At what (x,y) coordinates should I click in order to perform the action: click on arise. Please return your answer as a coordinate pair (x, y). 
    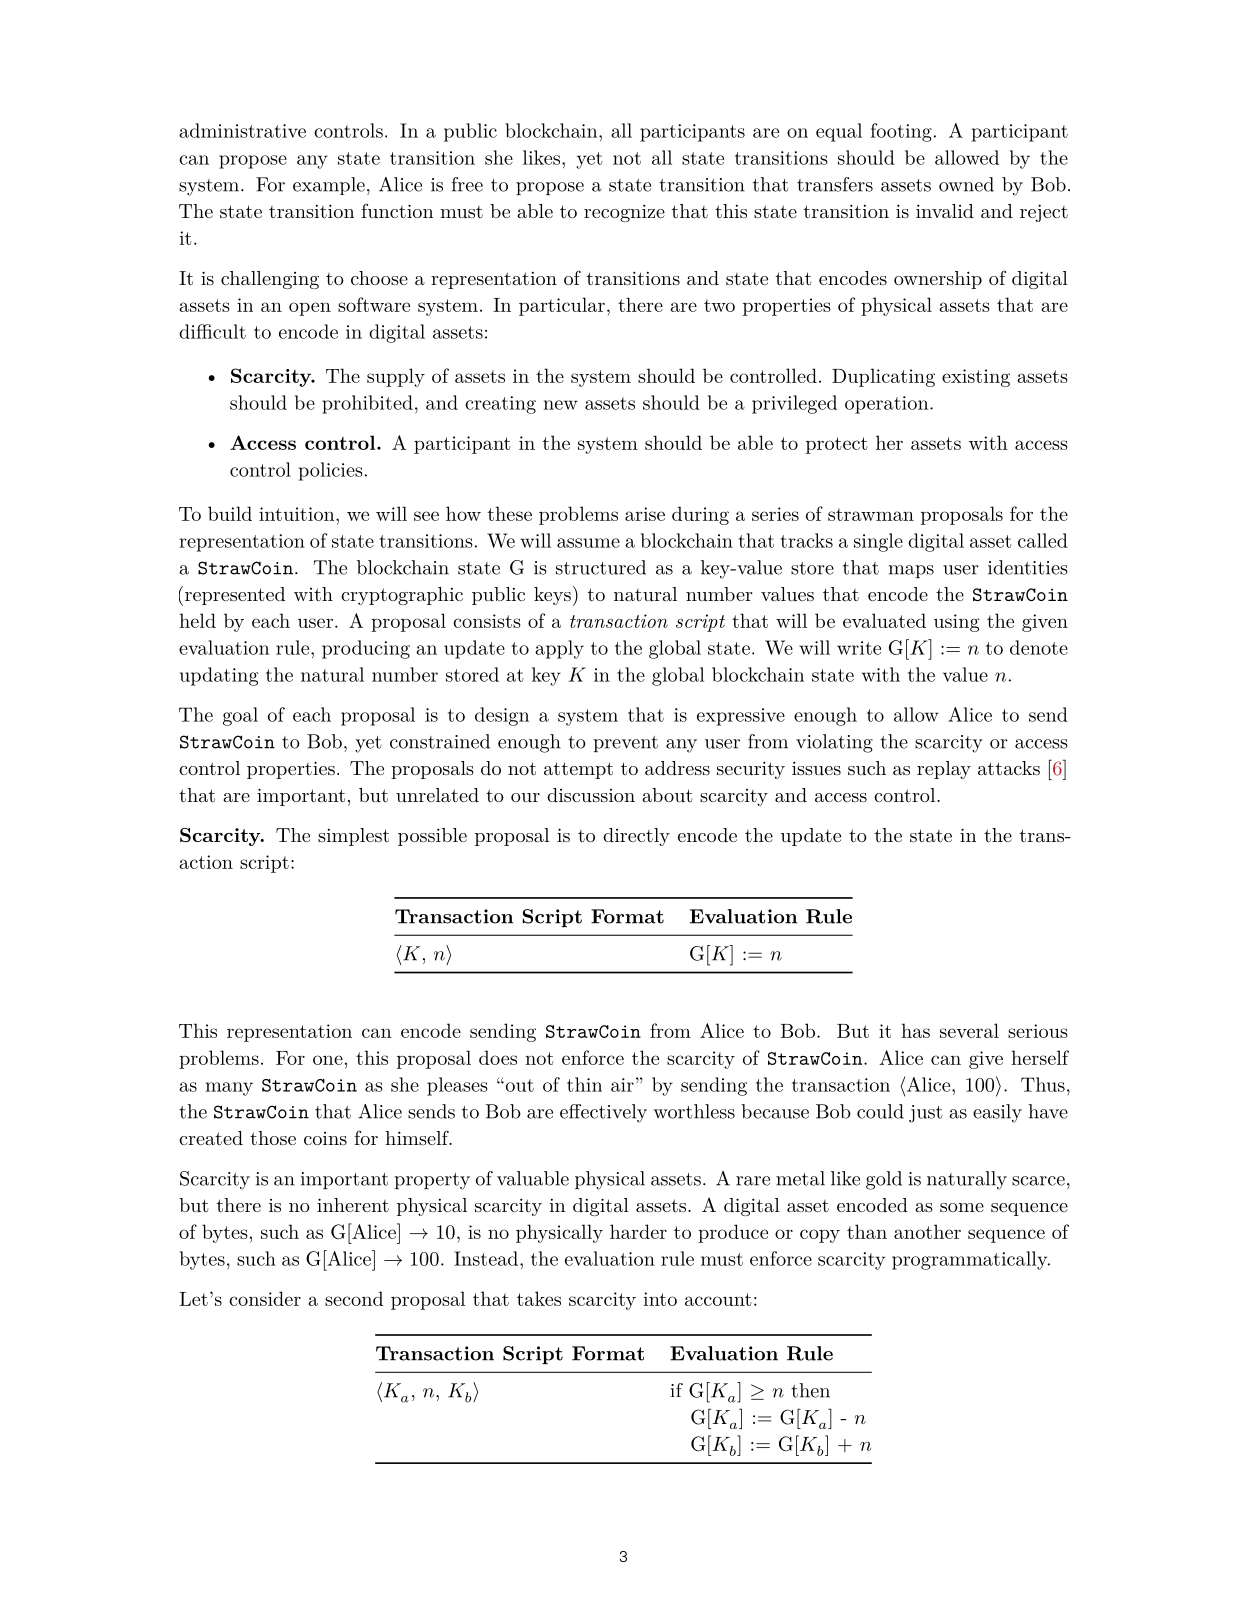
    Looking at the image, I should click on (645, 514).
